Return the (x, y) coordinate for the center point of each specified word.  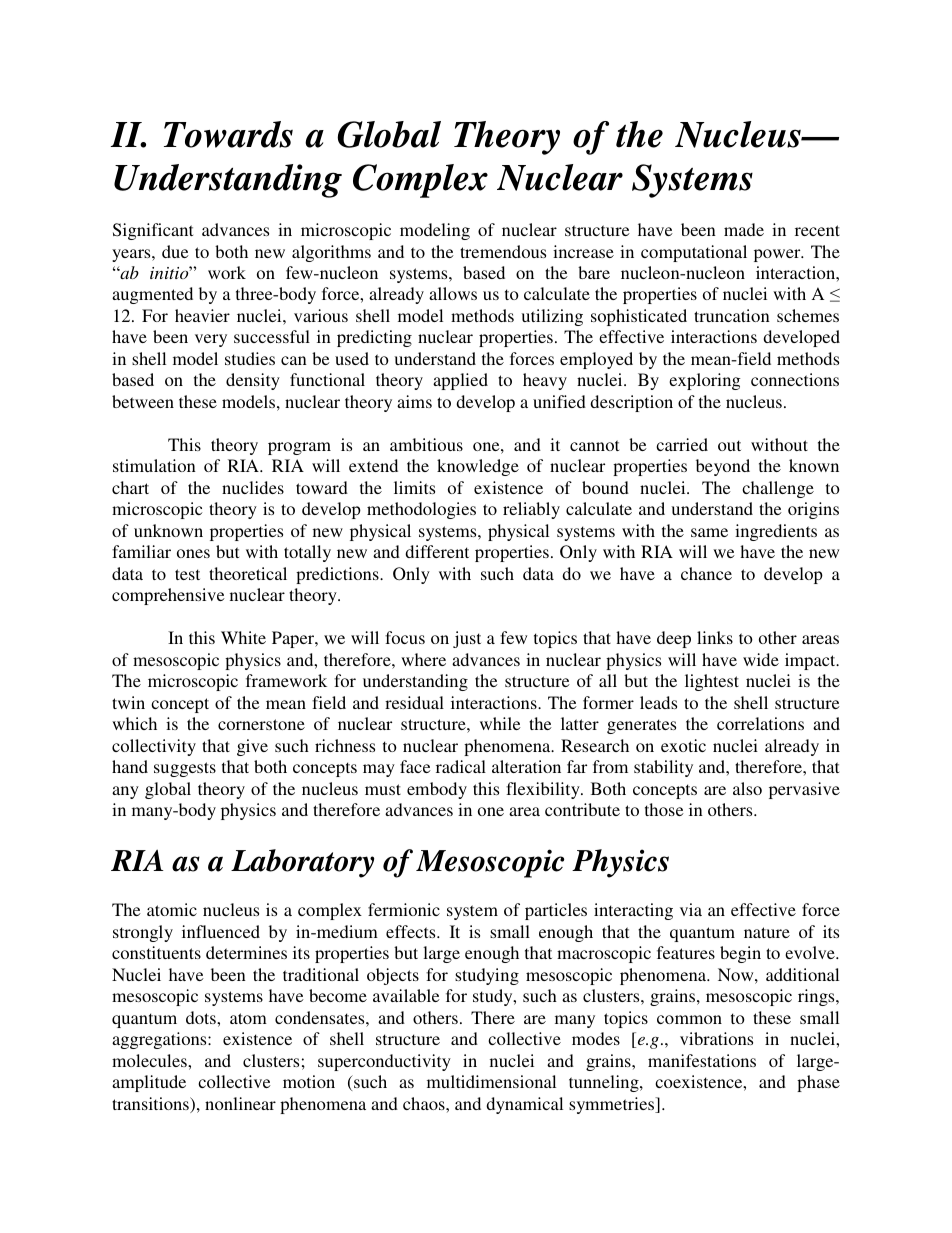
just (467, 639)
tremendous (503, 251)
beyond (723, 467)
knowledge (478, 467)
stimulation (154, 465)
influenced (221, 931)
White (243, 637)
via (691, 909)
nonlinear (240, 1103)
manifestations (702, 1060)
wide (761, 659)
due (175, 251)
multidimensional (491, 1081)
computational (694, 253)
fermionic (404, 909)
